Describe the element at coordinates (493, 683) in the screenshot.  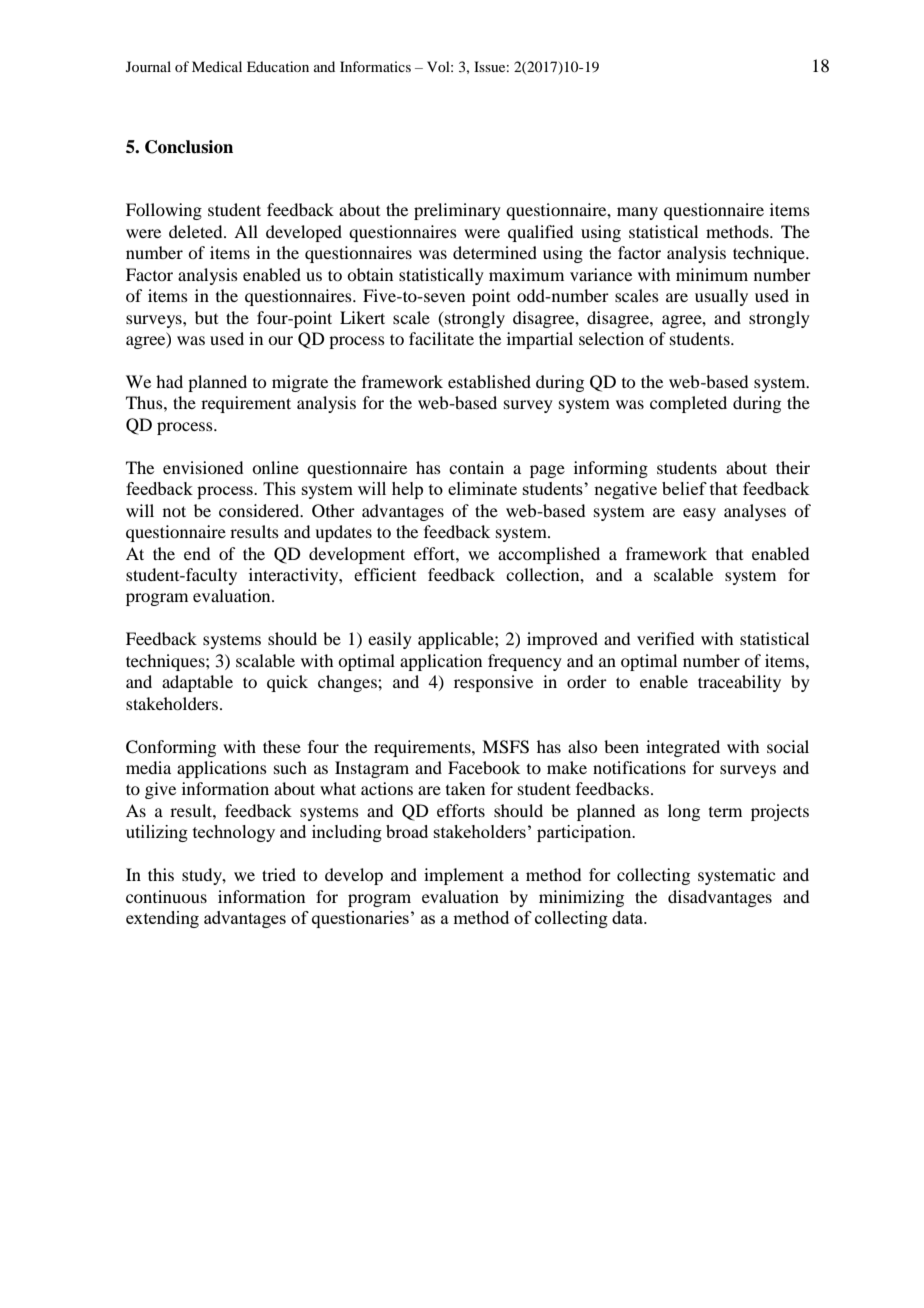
I see `responsive` at that location.
